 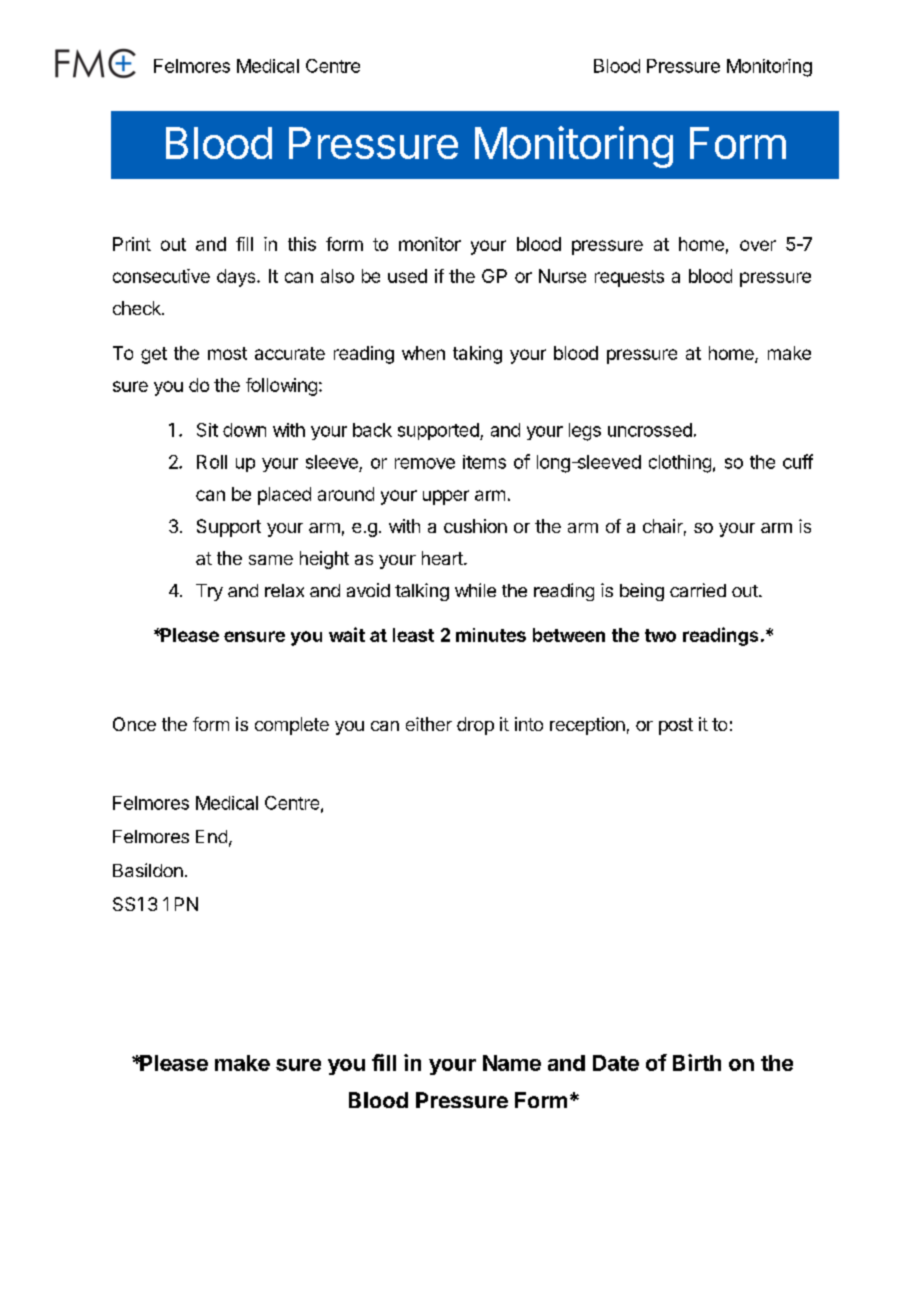 I want to click on Date, so click(x=616, y=1063).
